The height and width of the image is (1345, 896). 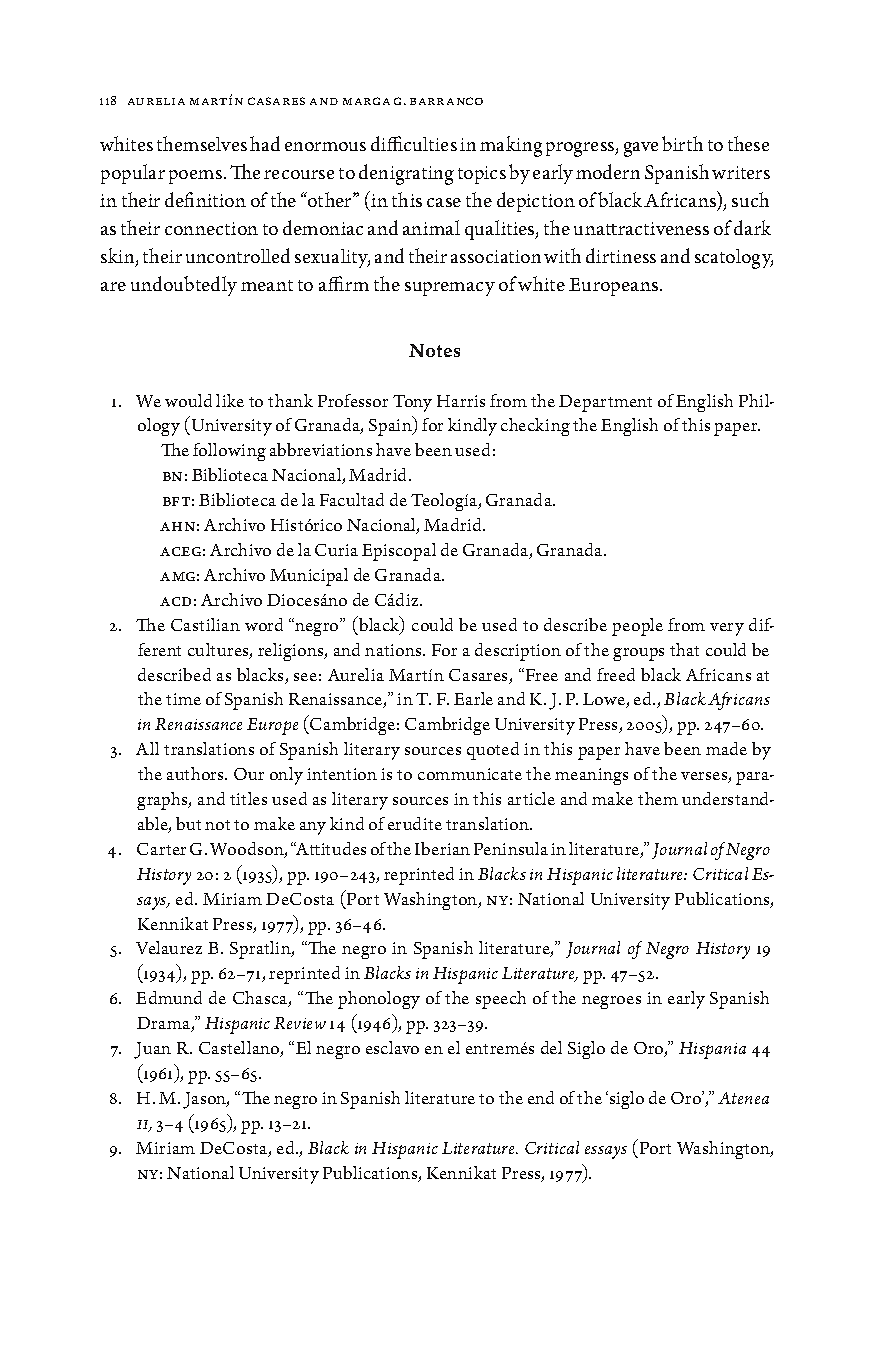 I want to click on difficulties, so click(x=414, y=143).
